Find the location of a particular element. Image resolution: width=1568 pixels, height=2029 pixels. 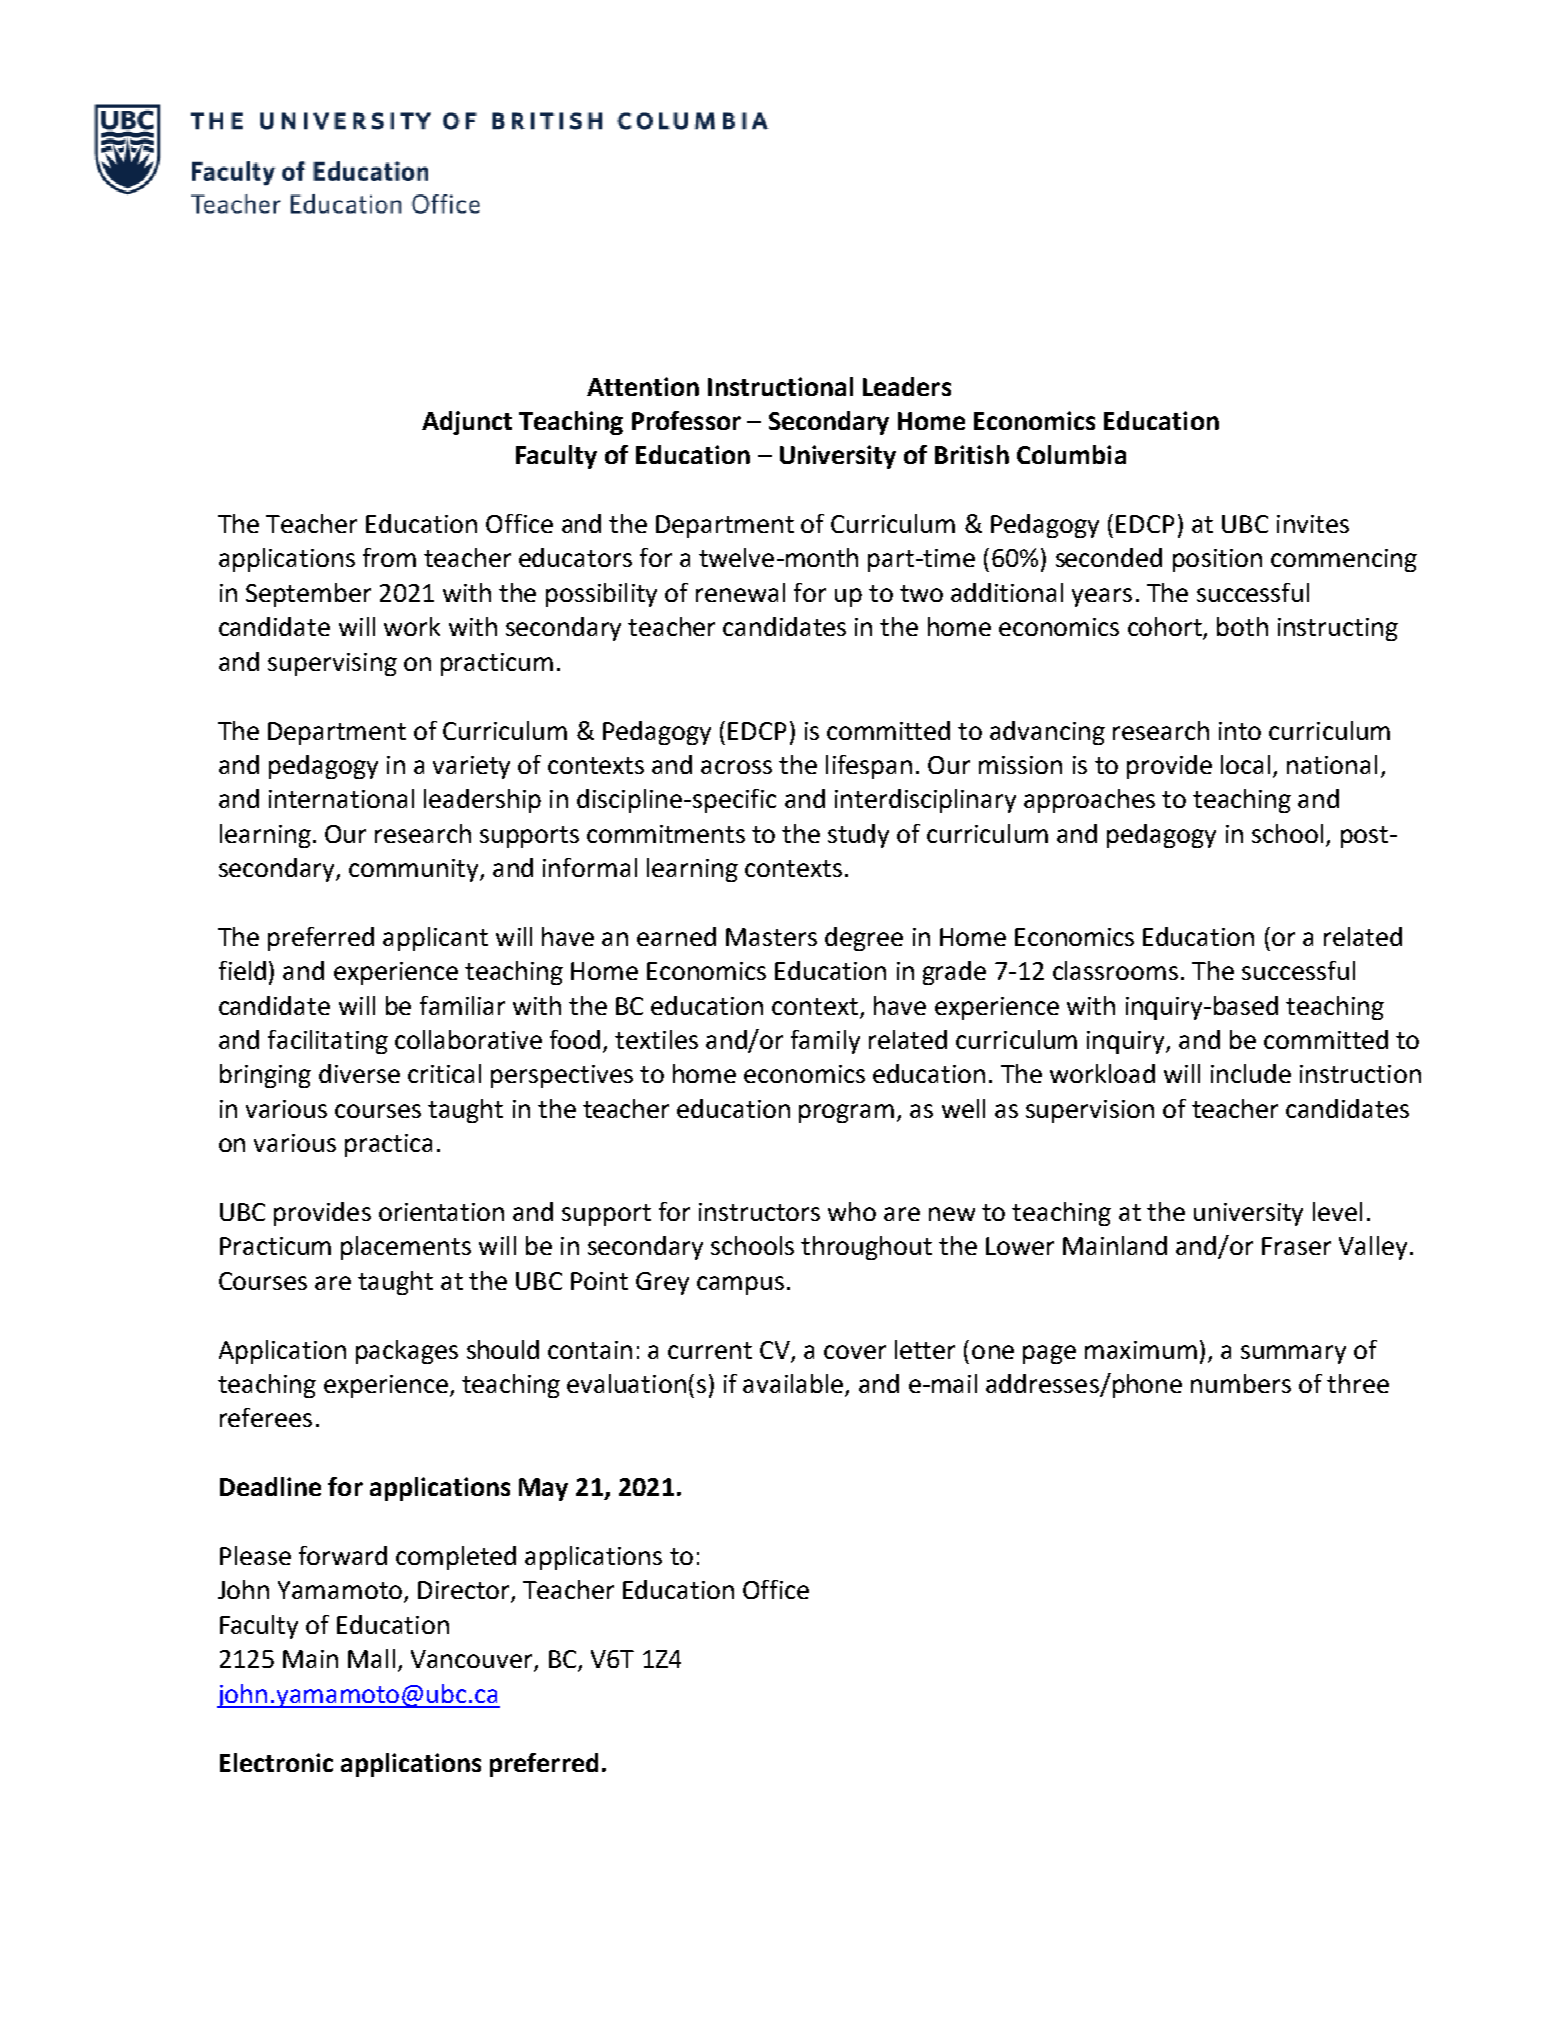

Mall is located at coordinates (371, 1658).
